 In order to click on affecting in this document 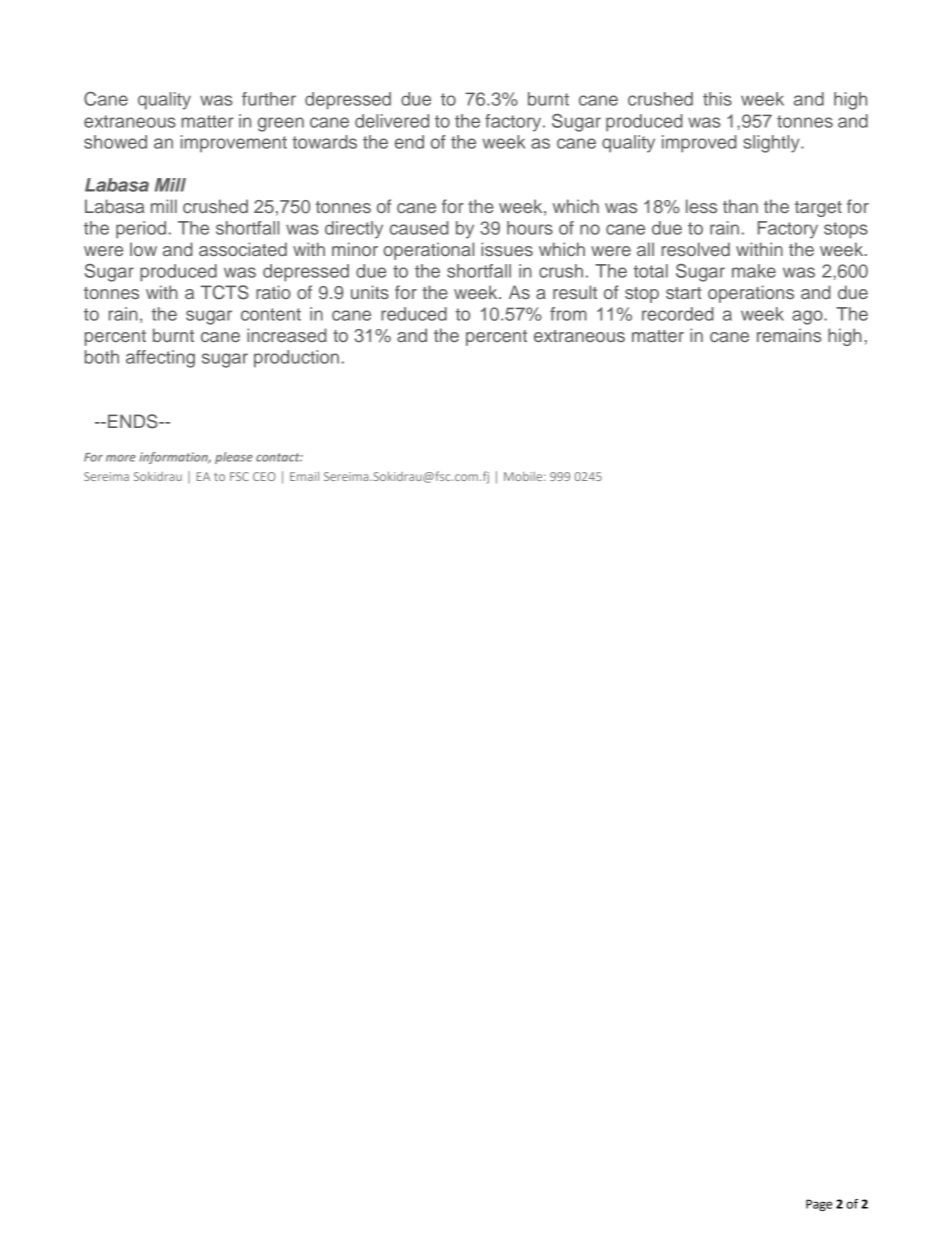, I will do `click(160, 359)`.
